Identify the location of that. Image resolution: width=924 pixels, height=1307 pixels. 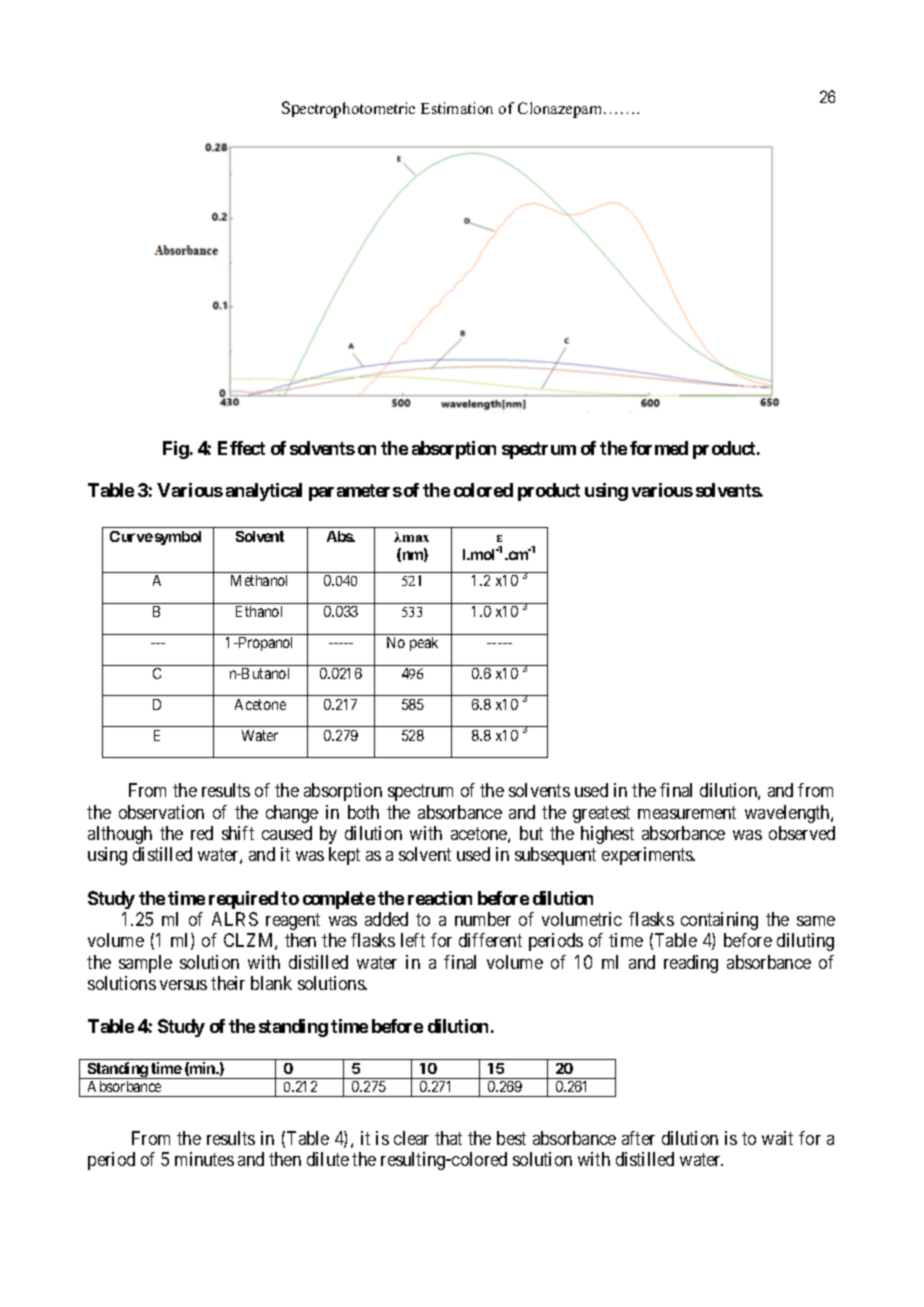
(448, 1138).
